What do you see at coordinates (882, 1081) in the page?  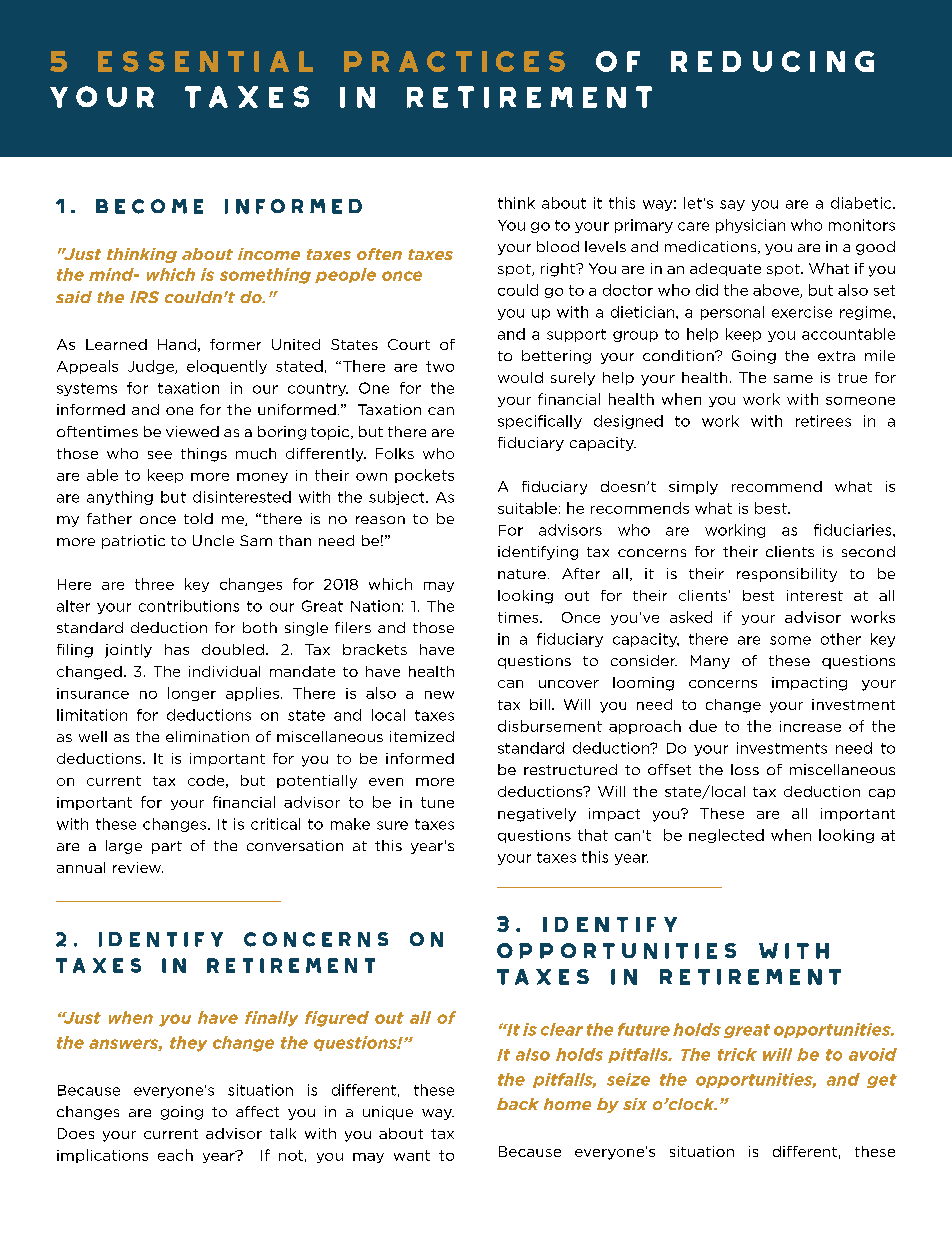 I see `get` at bounding box center [882, 1081].
